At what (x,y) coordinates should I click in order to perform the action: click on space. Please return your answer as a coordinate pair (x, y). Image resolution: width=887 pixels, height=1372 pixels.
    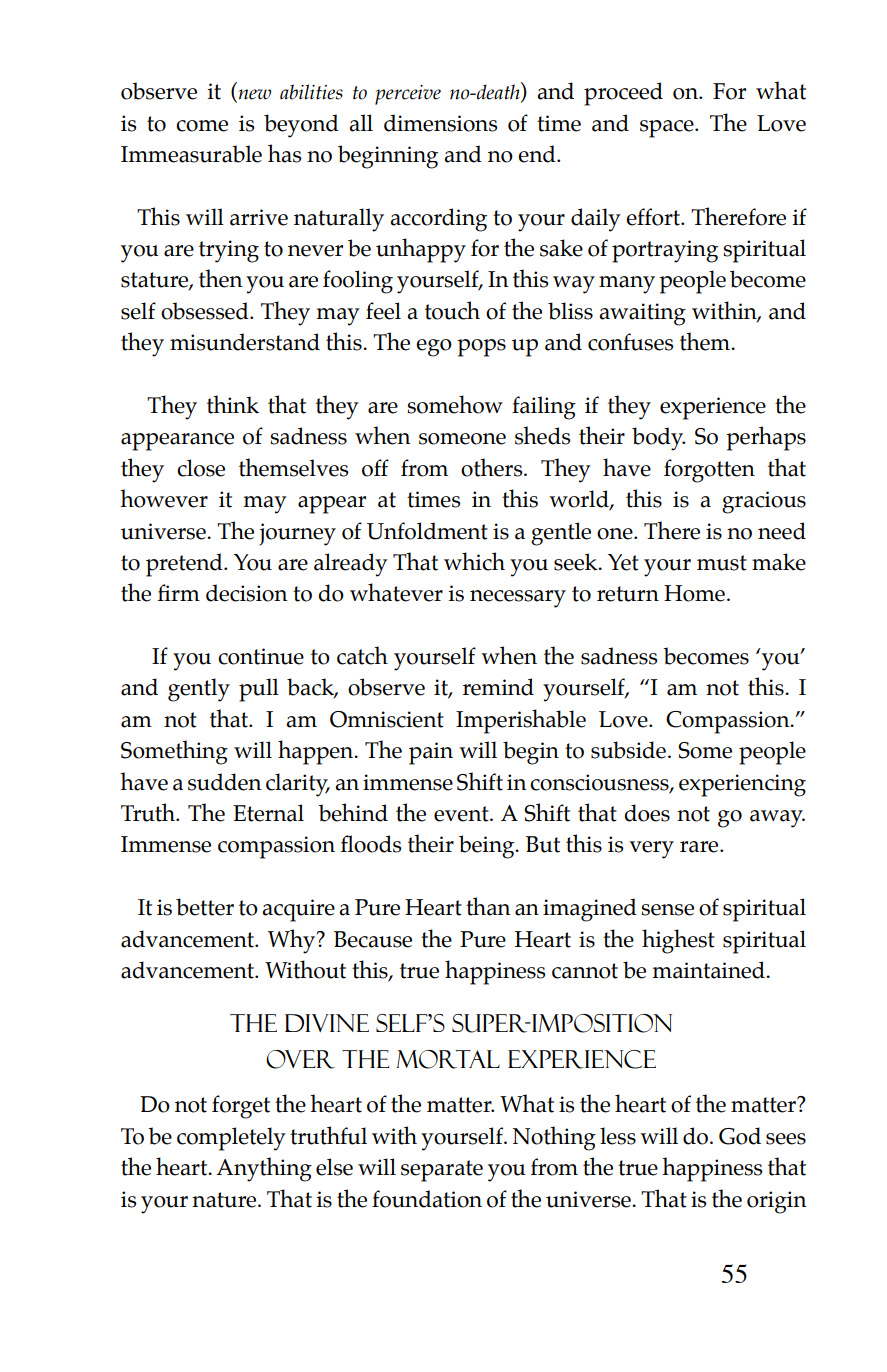
    Looking at the image, I should click on (668, 129).
